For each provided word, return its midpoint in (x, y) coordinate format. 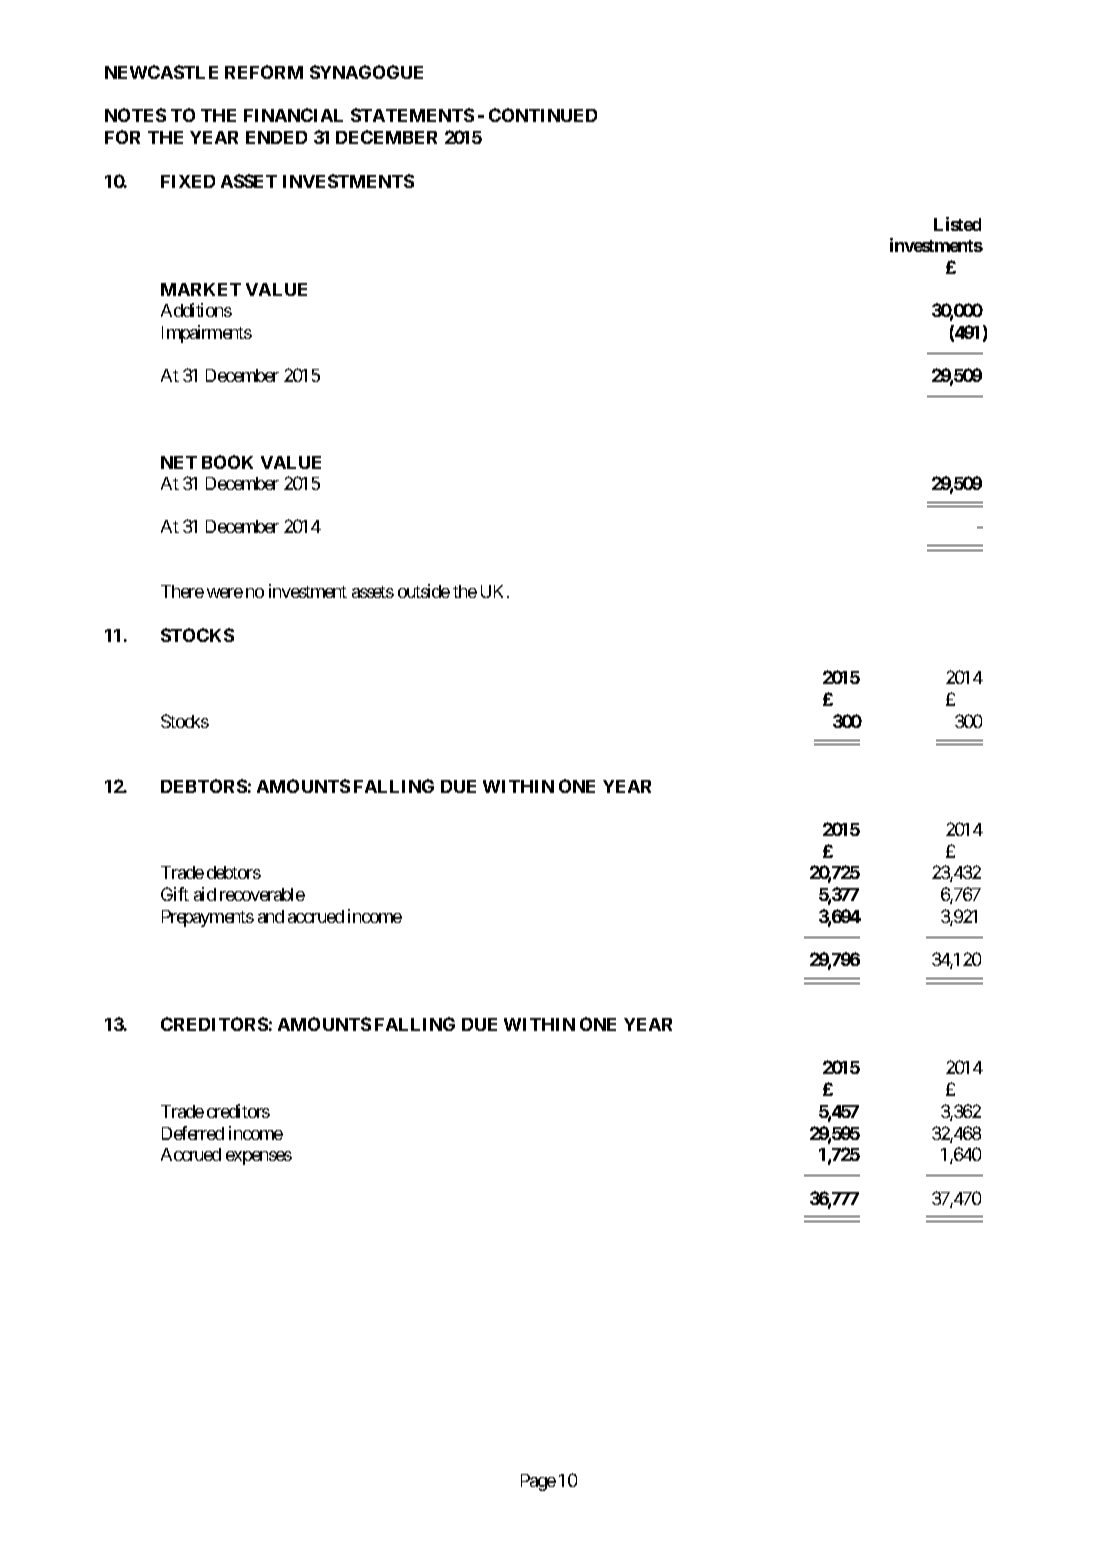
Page (538, 1482)
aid (205, 894)
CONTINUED (543, 115)
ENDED (276, 137)
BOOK (227, 462)
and (271, 916)
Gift (175, 894)
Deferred (193, 1133)
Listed (957, 224)
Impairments (207, 334)
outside (424, 591)
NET (179, 462)
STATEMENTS (412, 115)
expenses (259, 1158)
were (225, 593)
